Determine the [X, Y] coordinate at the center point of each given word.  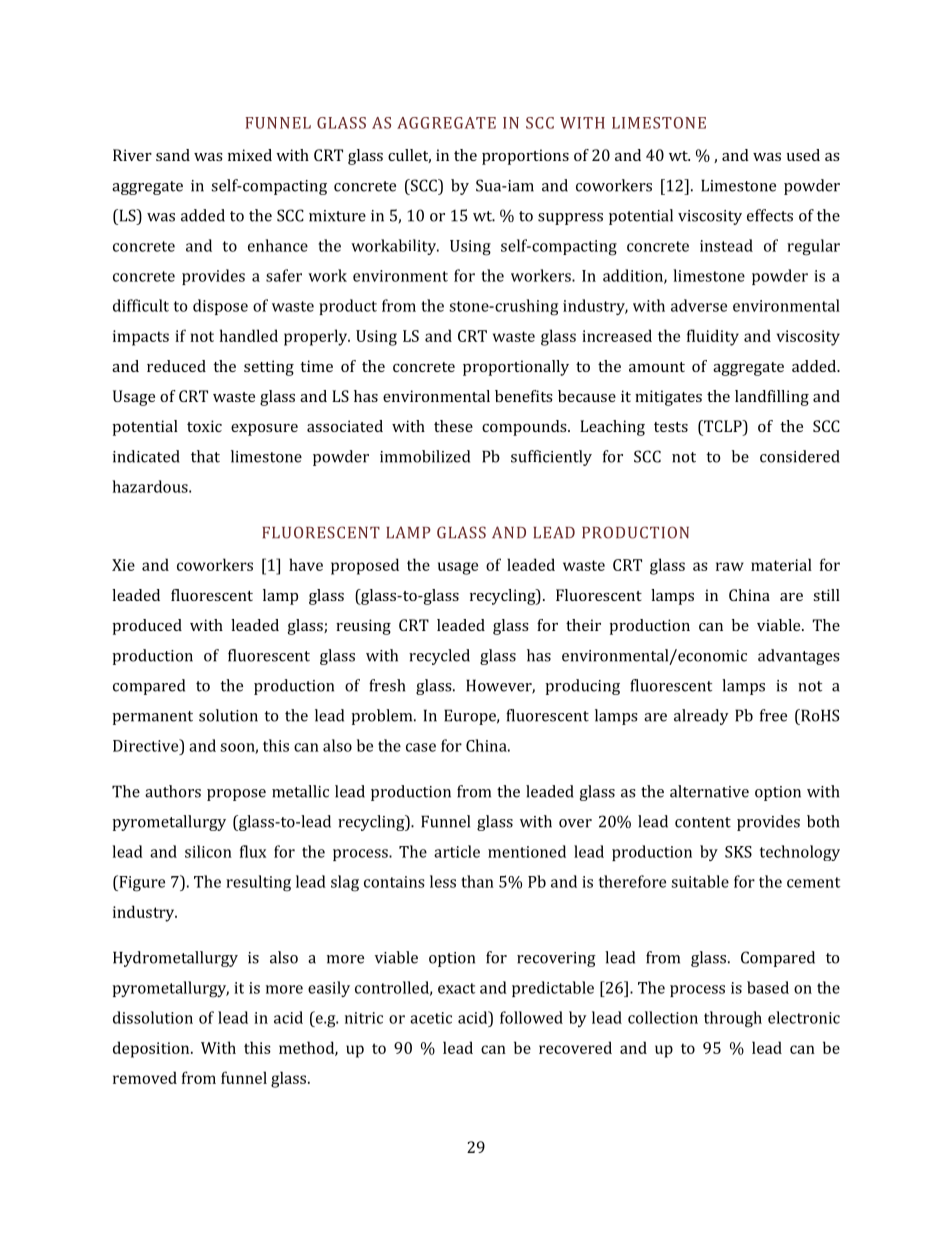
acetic [431, 1018]
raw [730, 566]
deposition [152, 1049]
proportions [525, 157]
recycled [439, 657]
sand [173, 155]
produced [147, 627]
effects [770, 215]
